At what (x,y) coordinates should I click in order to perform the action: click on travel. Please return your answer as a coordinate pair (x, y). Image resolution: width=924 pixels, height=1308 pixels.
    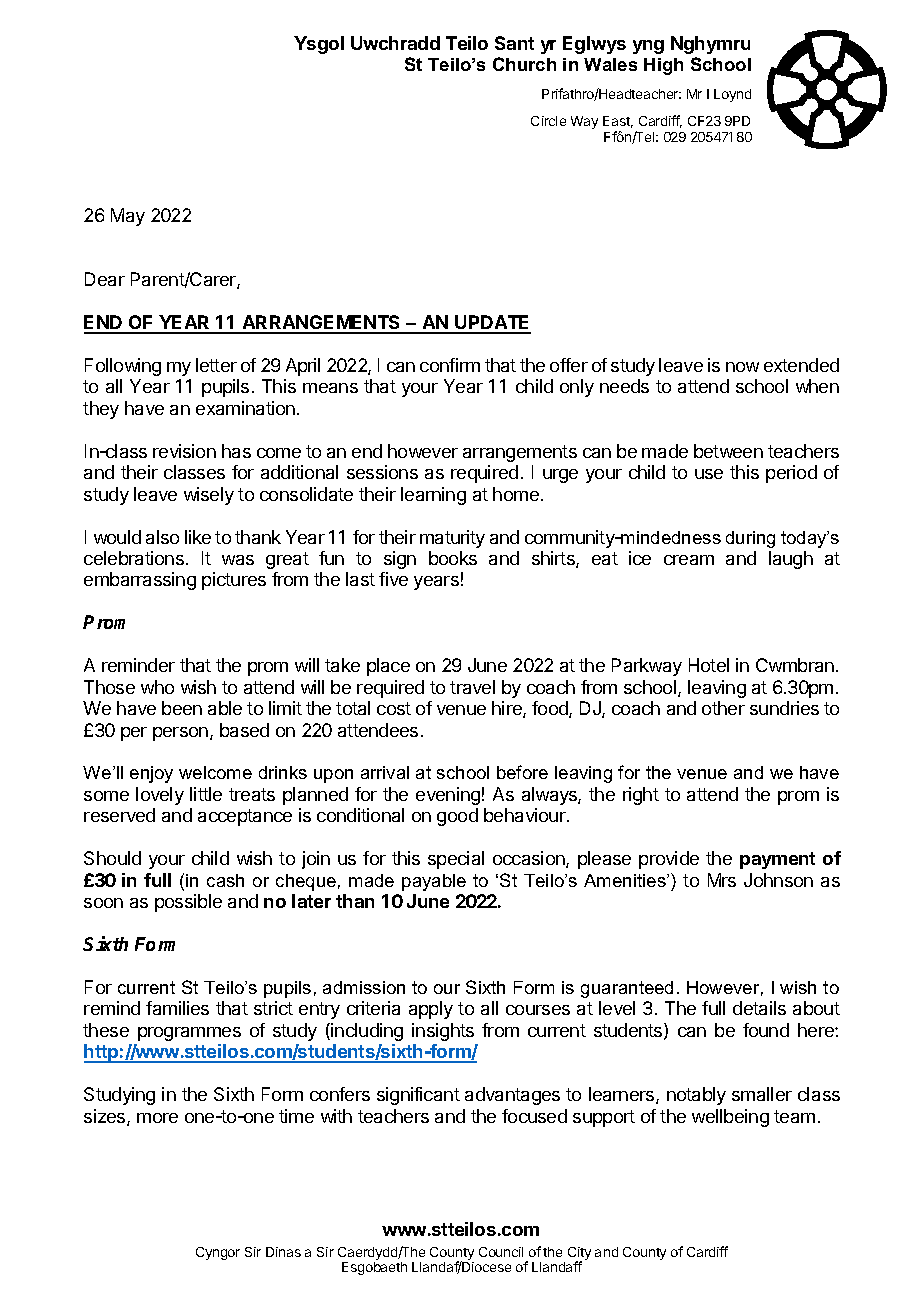
    Looking at the image, I should click on (472, 687).
